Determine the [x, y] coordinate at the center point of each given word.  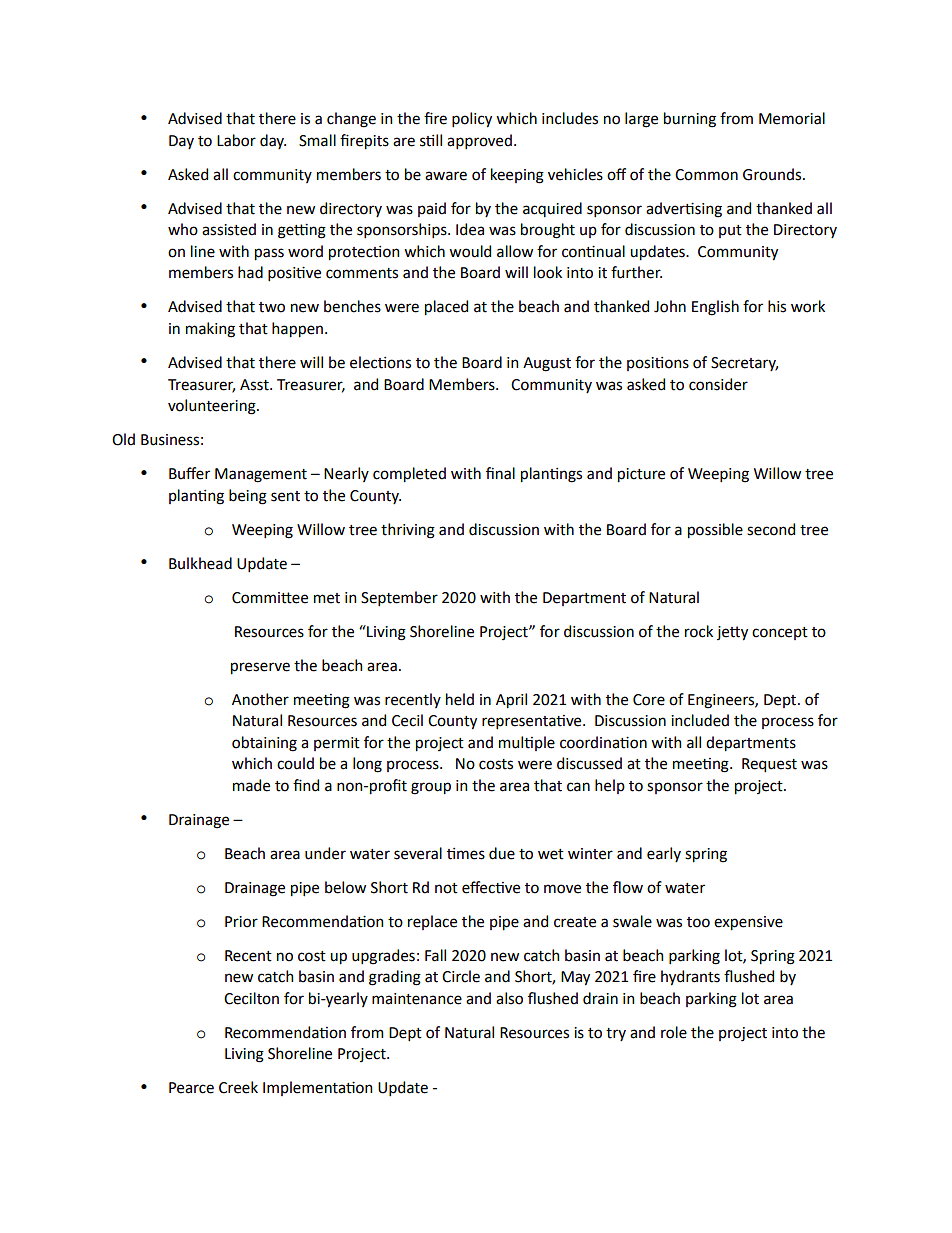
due [502, 853]
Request [769, 765]
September [399, 598]
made [251, 785]
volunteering [213, 407]
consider [718, 384]
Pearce [191, 1088]
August [547, 364]
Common [706, 175]
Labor [236, 140]
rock [699, 631]
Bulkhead [200, 563]
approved [479, 141]
